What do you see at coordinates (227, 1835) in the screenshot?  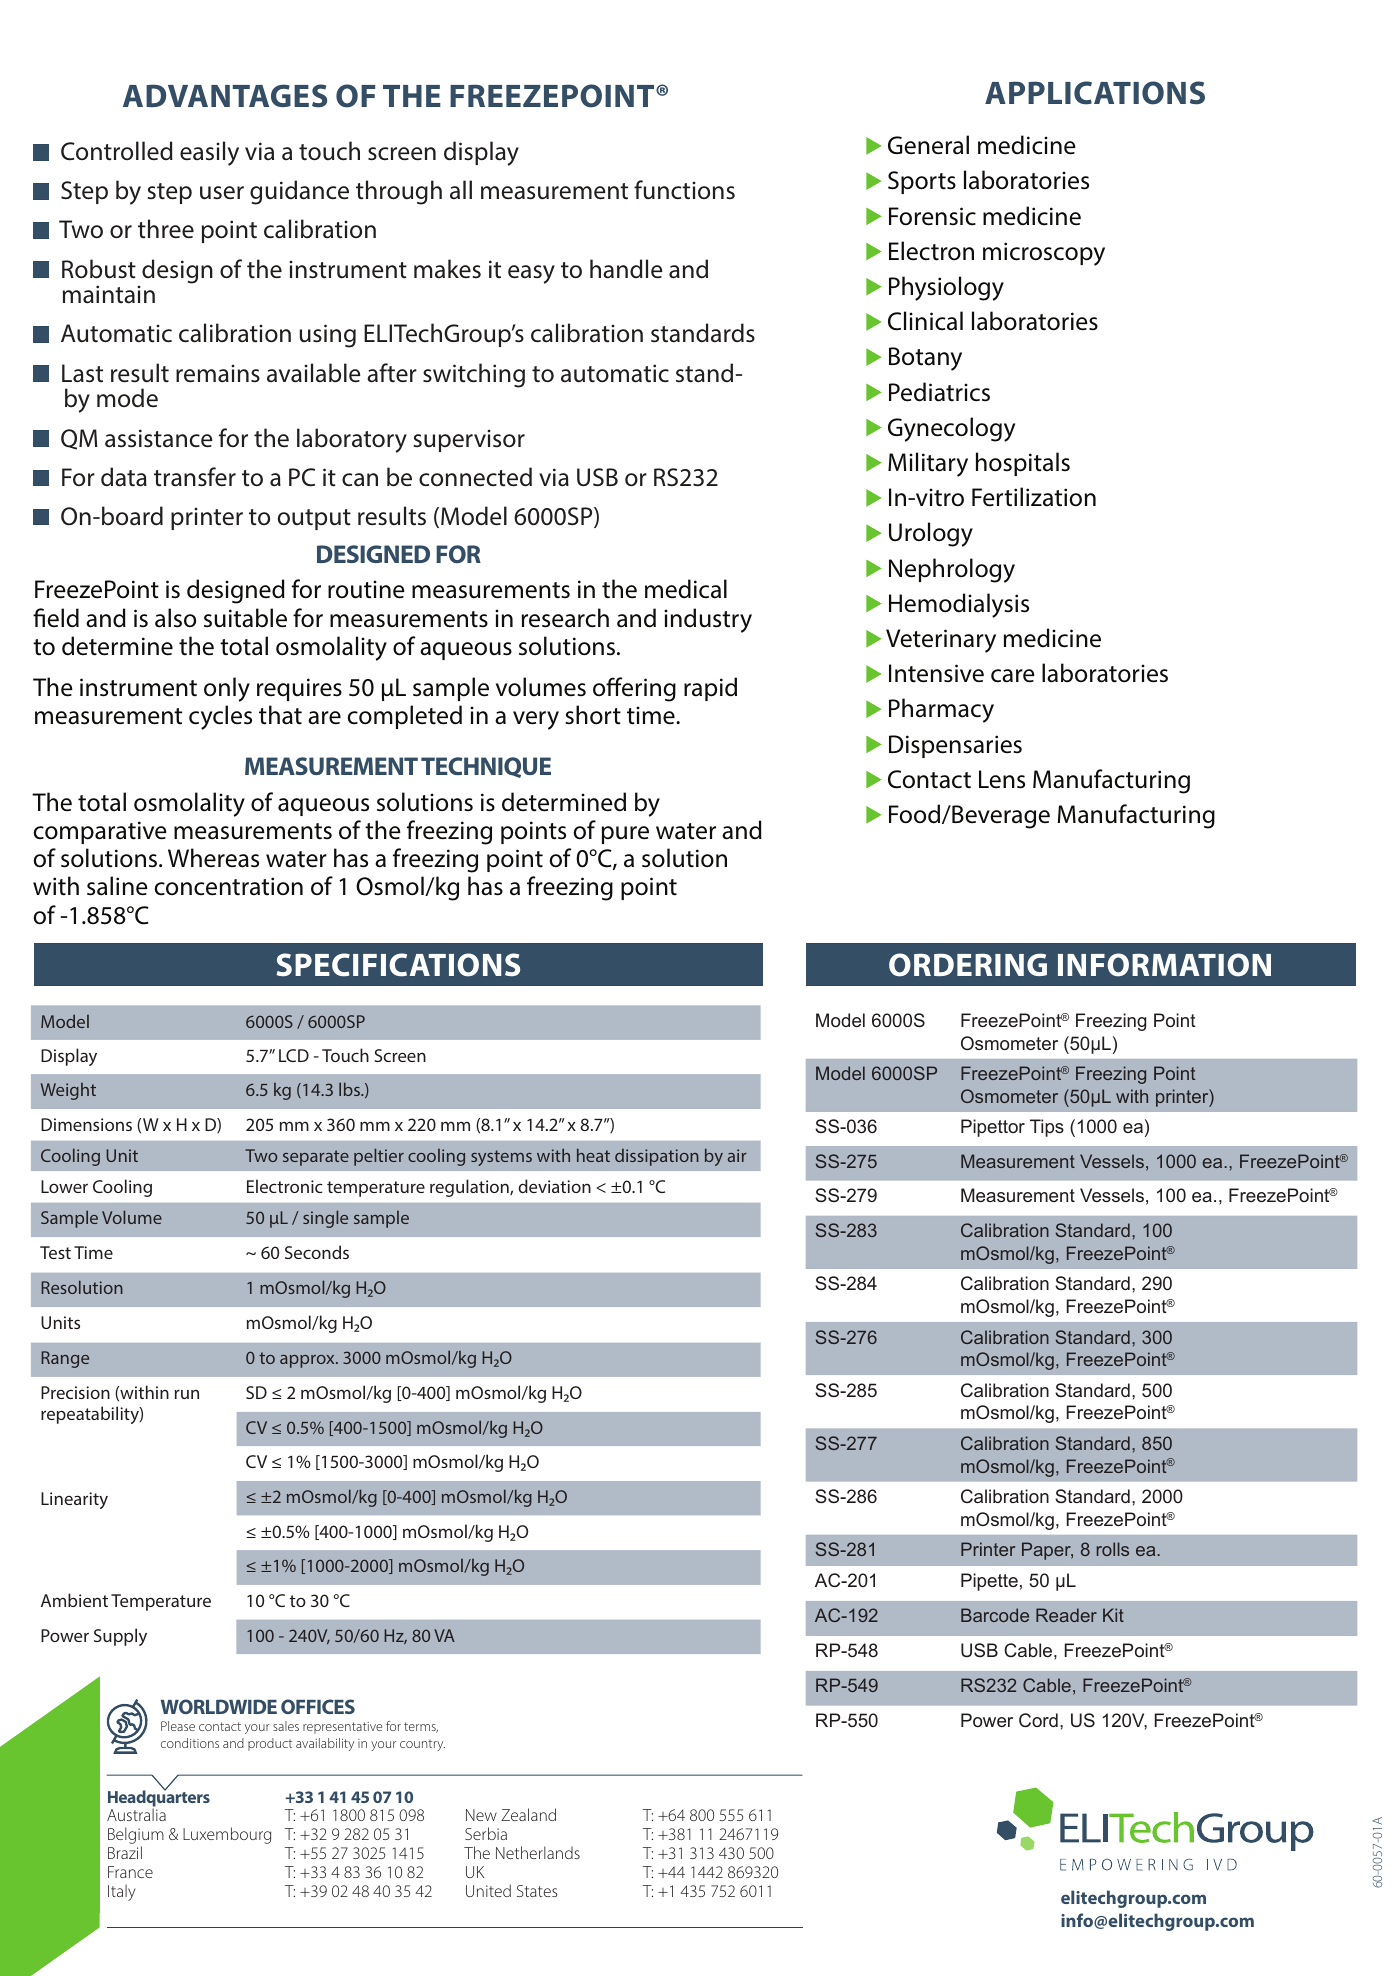 I see `Luxembourg` at bounding box center [227, 1835].
